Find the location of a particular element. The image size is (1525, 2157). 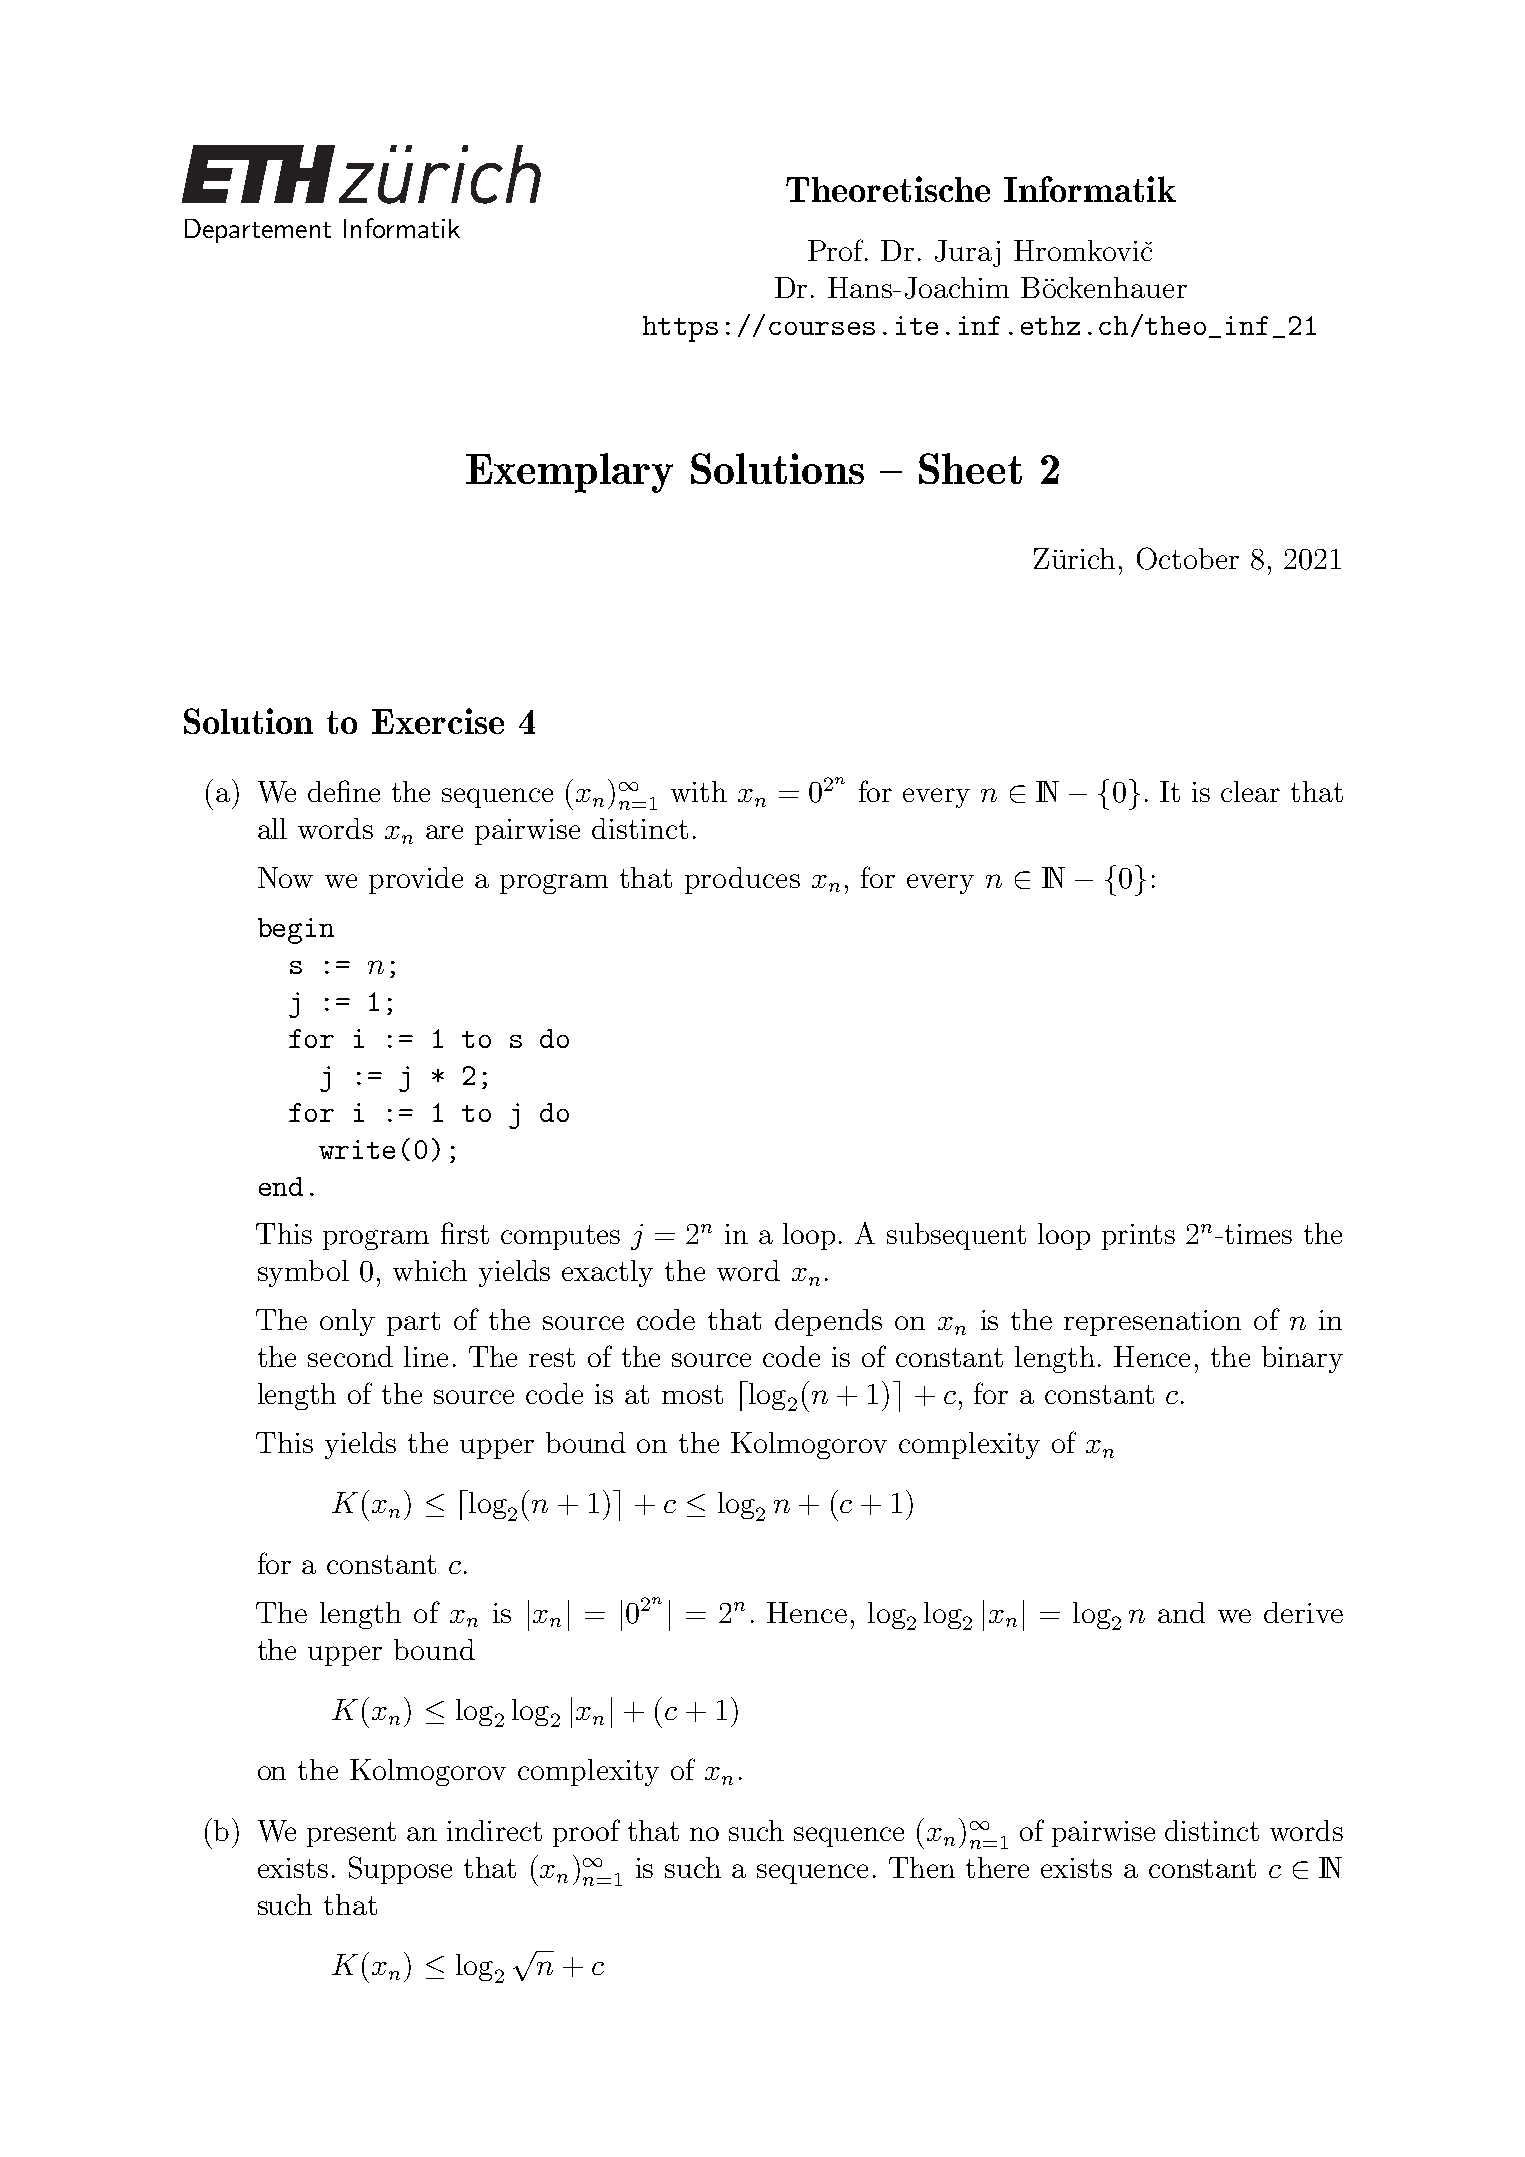

there is located at coordinates (997, 1867).
